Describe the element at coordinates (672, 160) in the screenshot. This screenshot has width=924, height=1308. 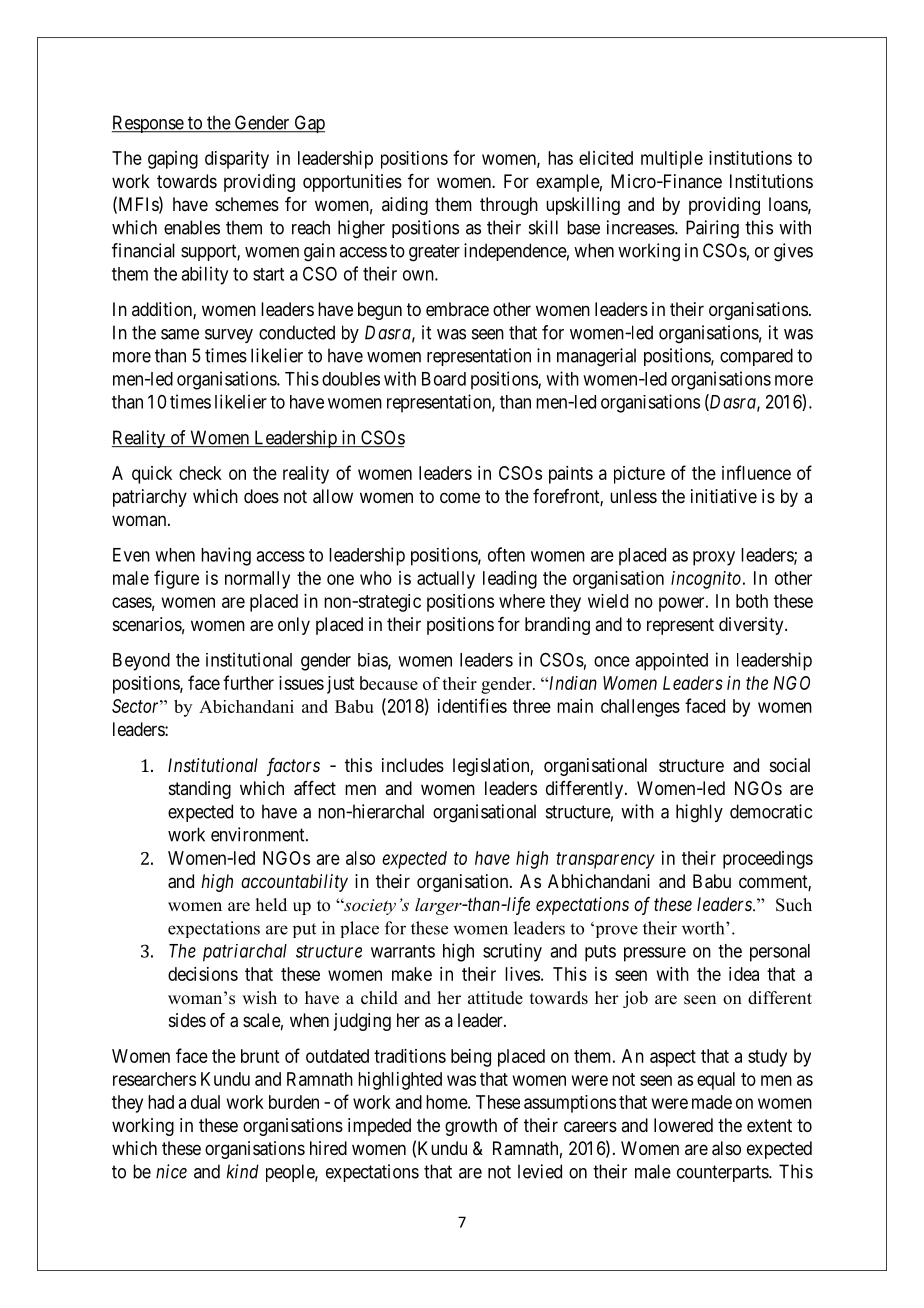
I see `multiple` at that location.
